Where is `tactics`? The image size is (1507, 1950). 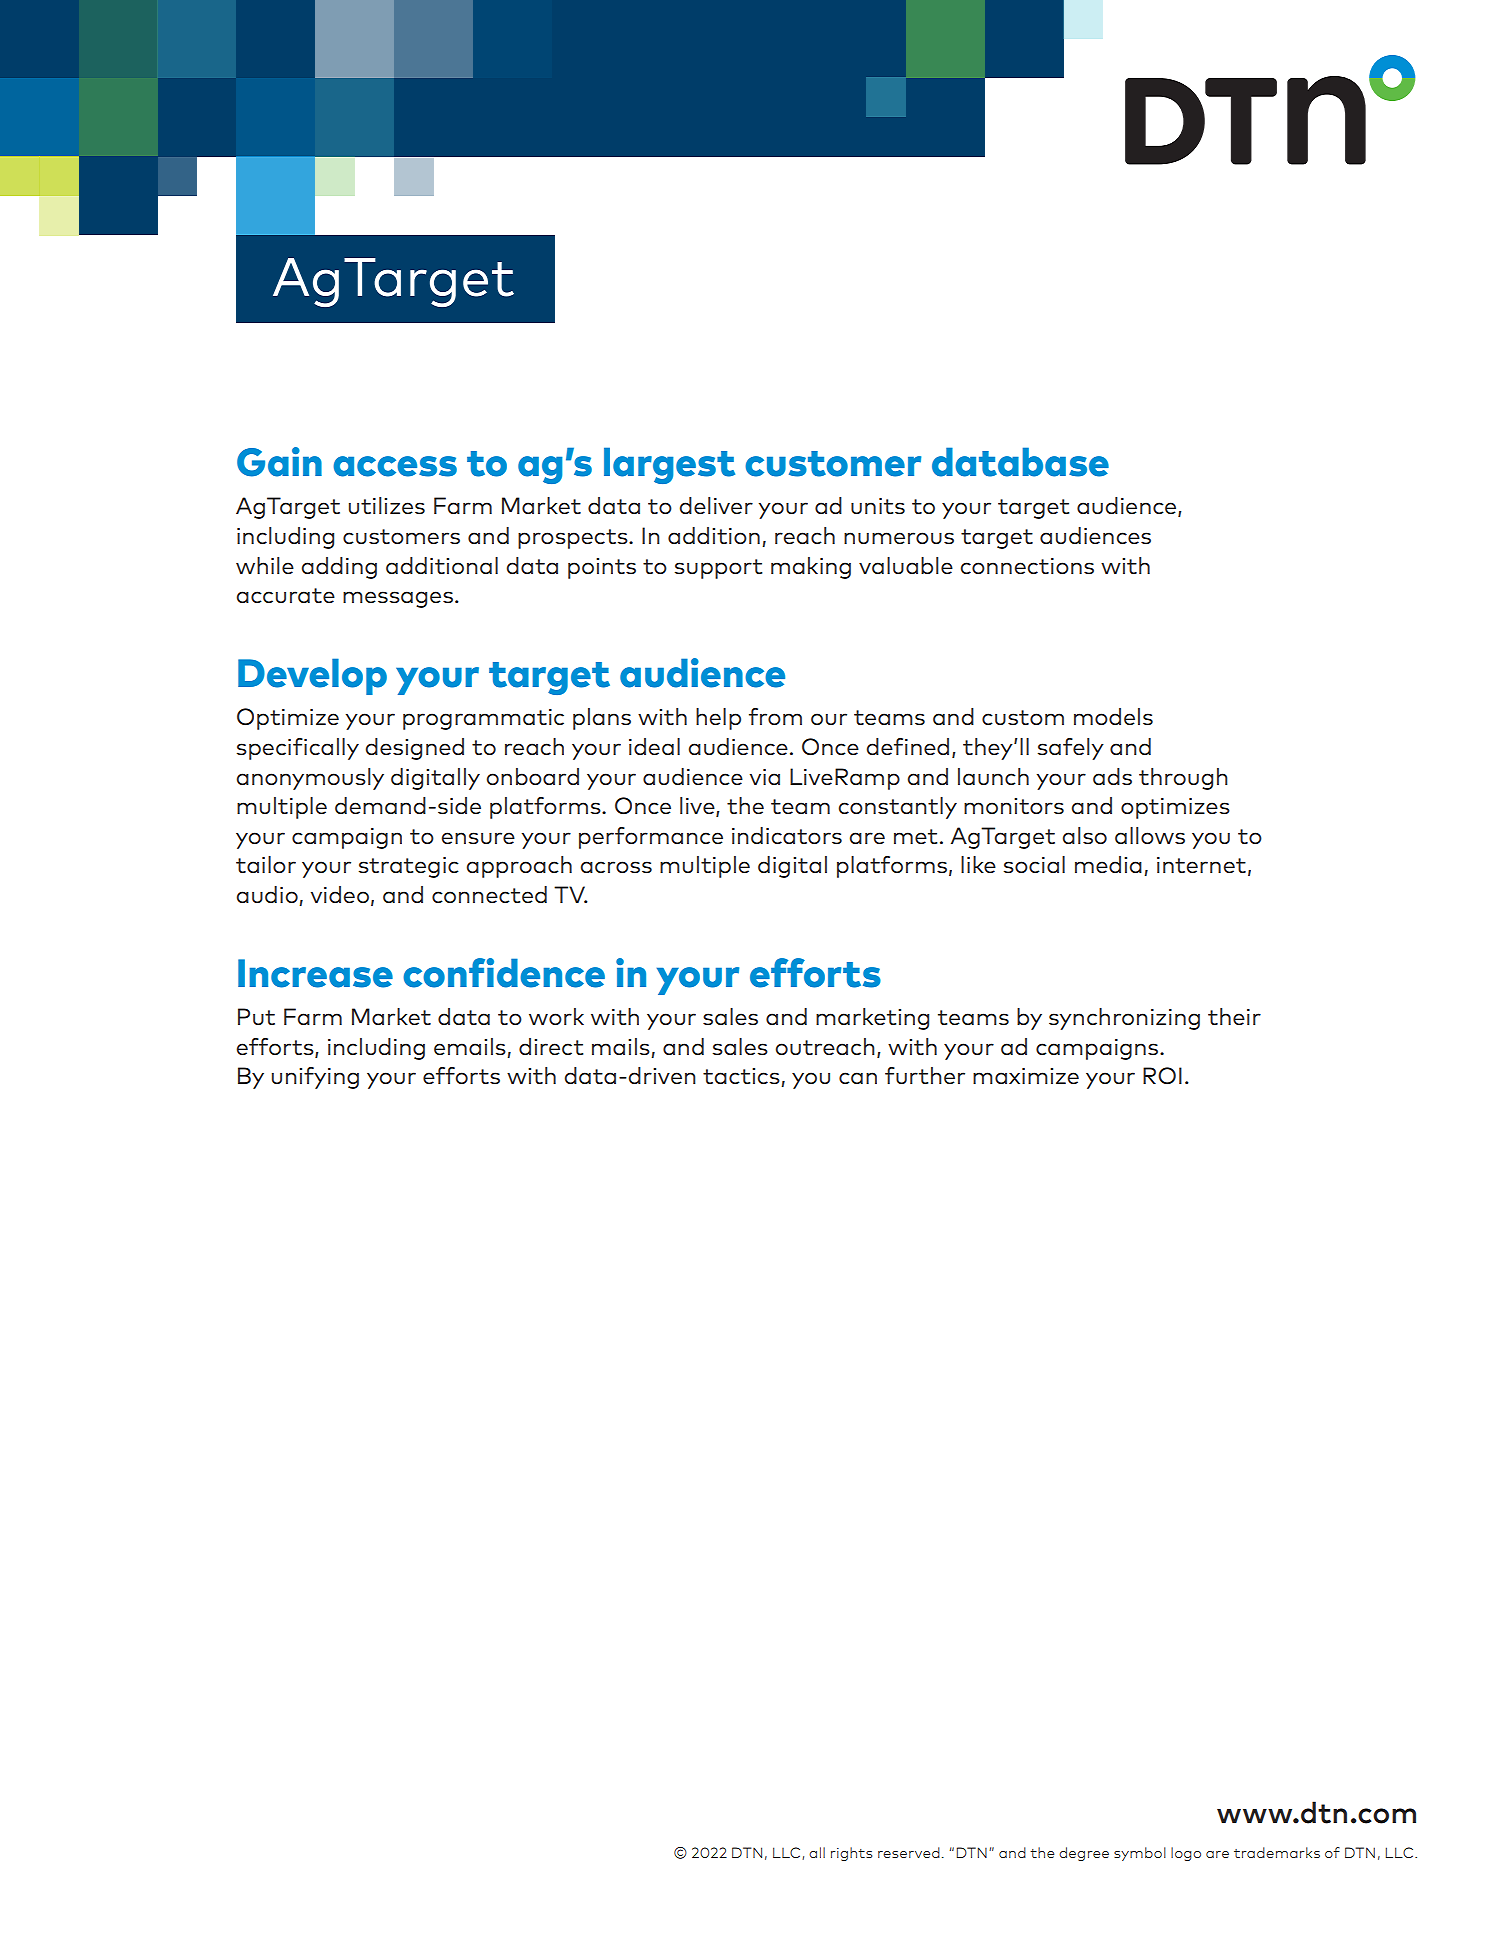
tactics is located at coordinates (742, 1077).
